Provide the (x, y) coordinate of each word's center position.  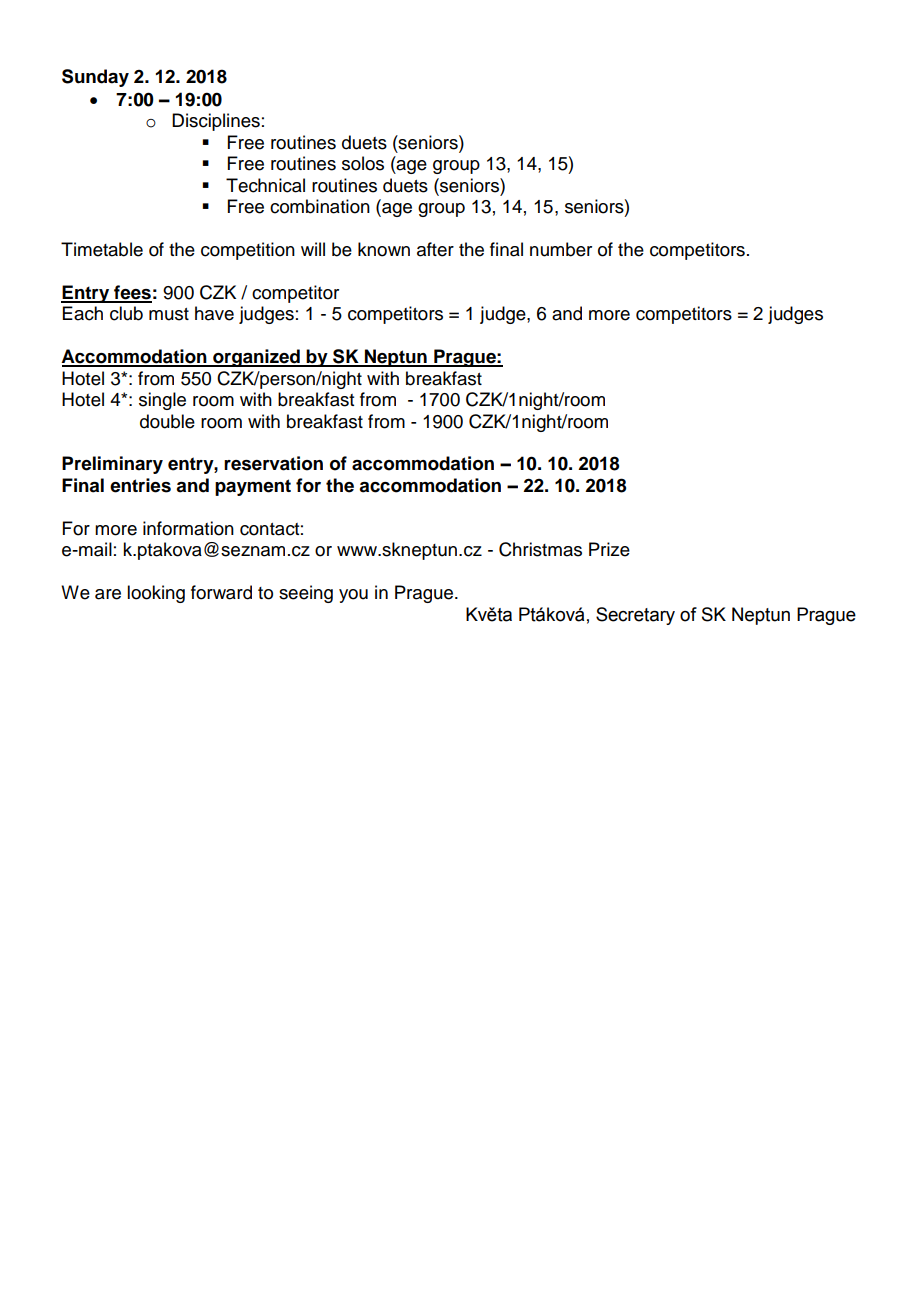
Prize (609, 549)
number (561, 249)
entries (140, 485)
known (384, 249)
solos (363, 163)
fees (132, 293)
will (313, 249)
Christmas (540, 549)
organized (256, 358)
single (162, 401)
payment (253, 487)
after (435, 249)
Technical (265, 185)
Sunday (95, 78)
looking (156, 594)
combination (320, 206)
